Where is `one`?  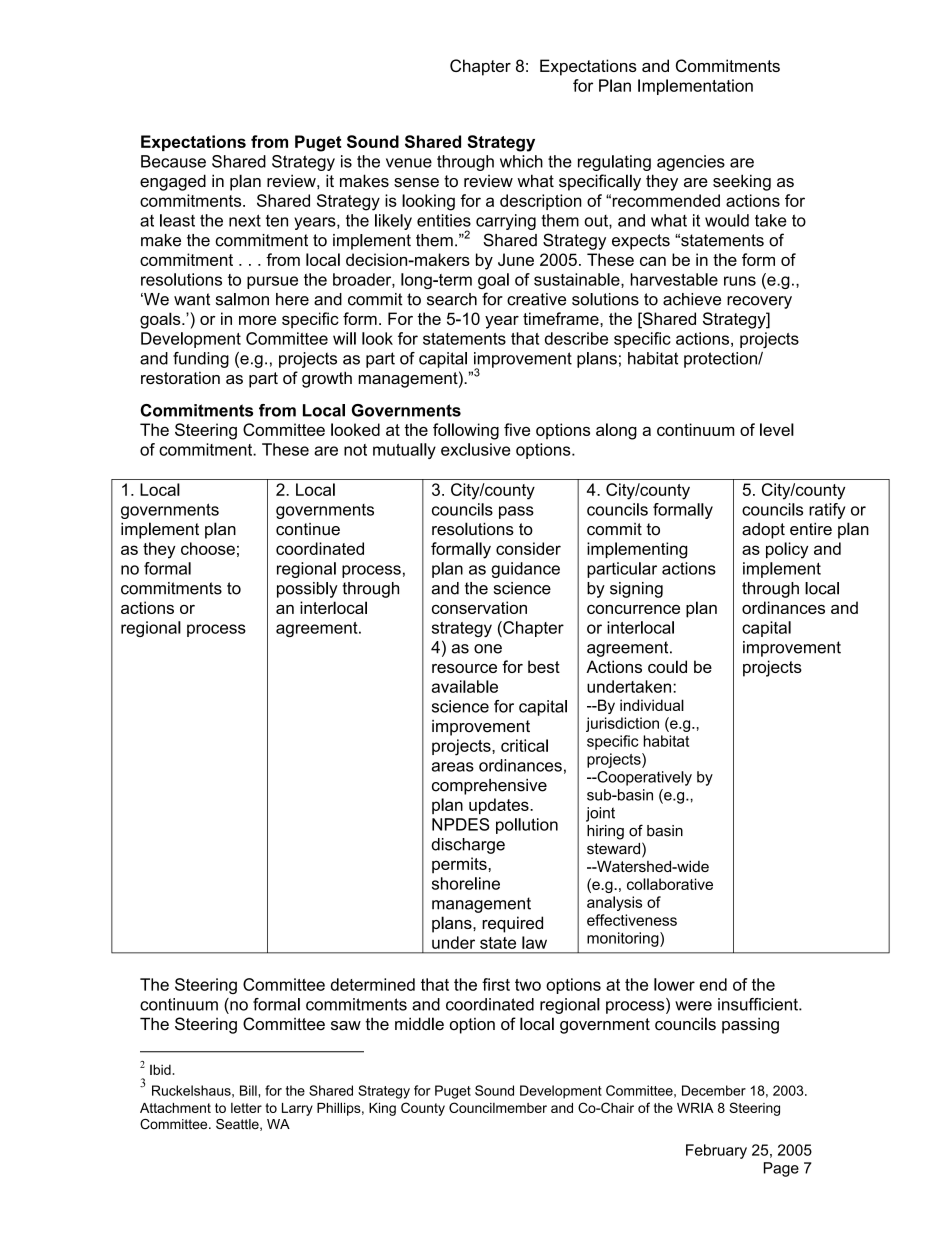
one is located at coordinates (488, 649).
